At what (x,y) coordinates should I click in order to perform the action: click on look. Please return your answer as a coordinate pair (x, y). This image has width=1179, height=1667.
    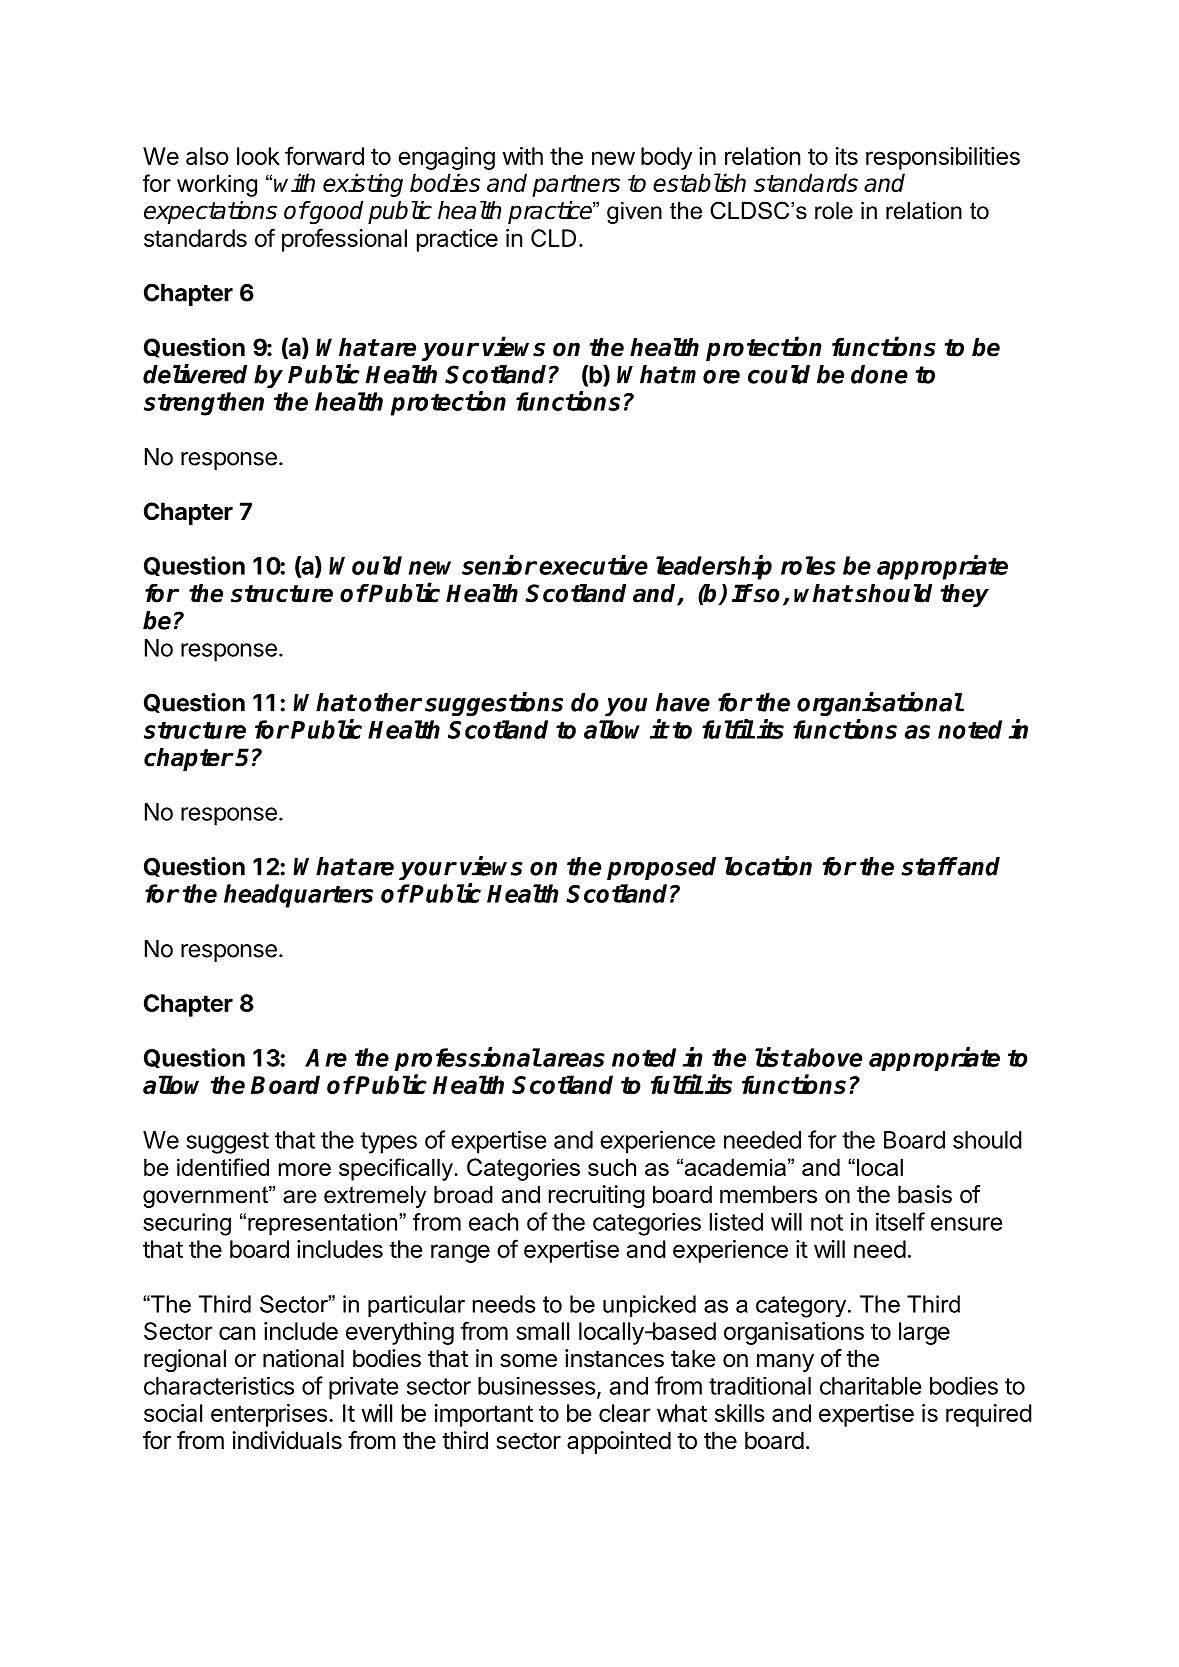
    Looking at the image, I should click on (258, 156).
